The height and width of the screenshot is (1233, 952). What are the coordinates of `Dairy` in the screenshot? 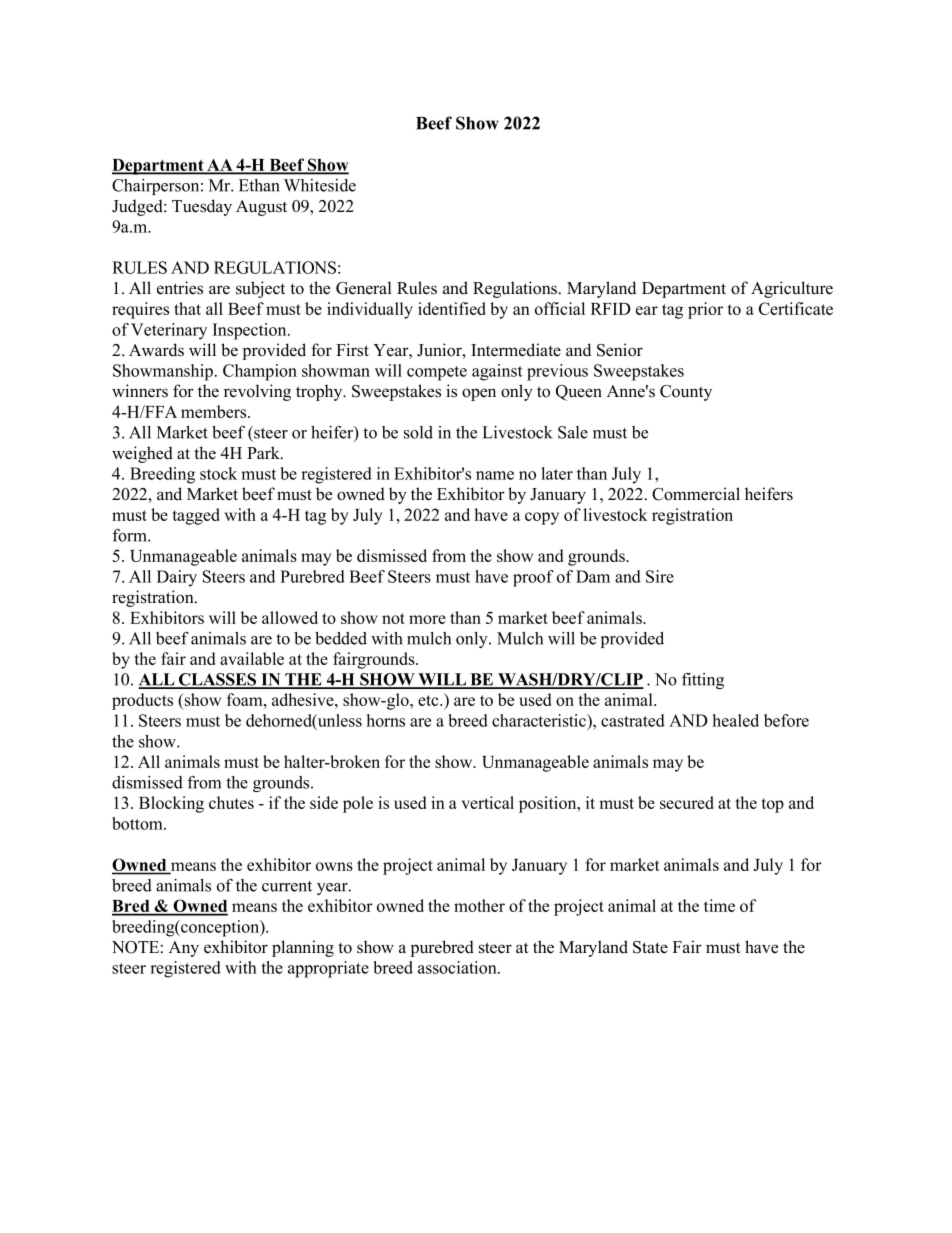 It's located at (177, 578).
